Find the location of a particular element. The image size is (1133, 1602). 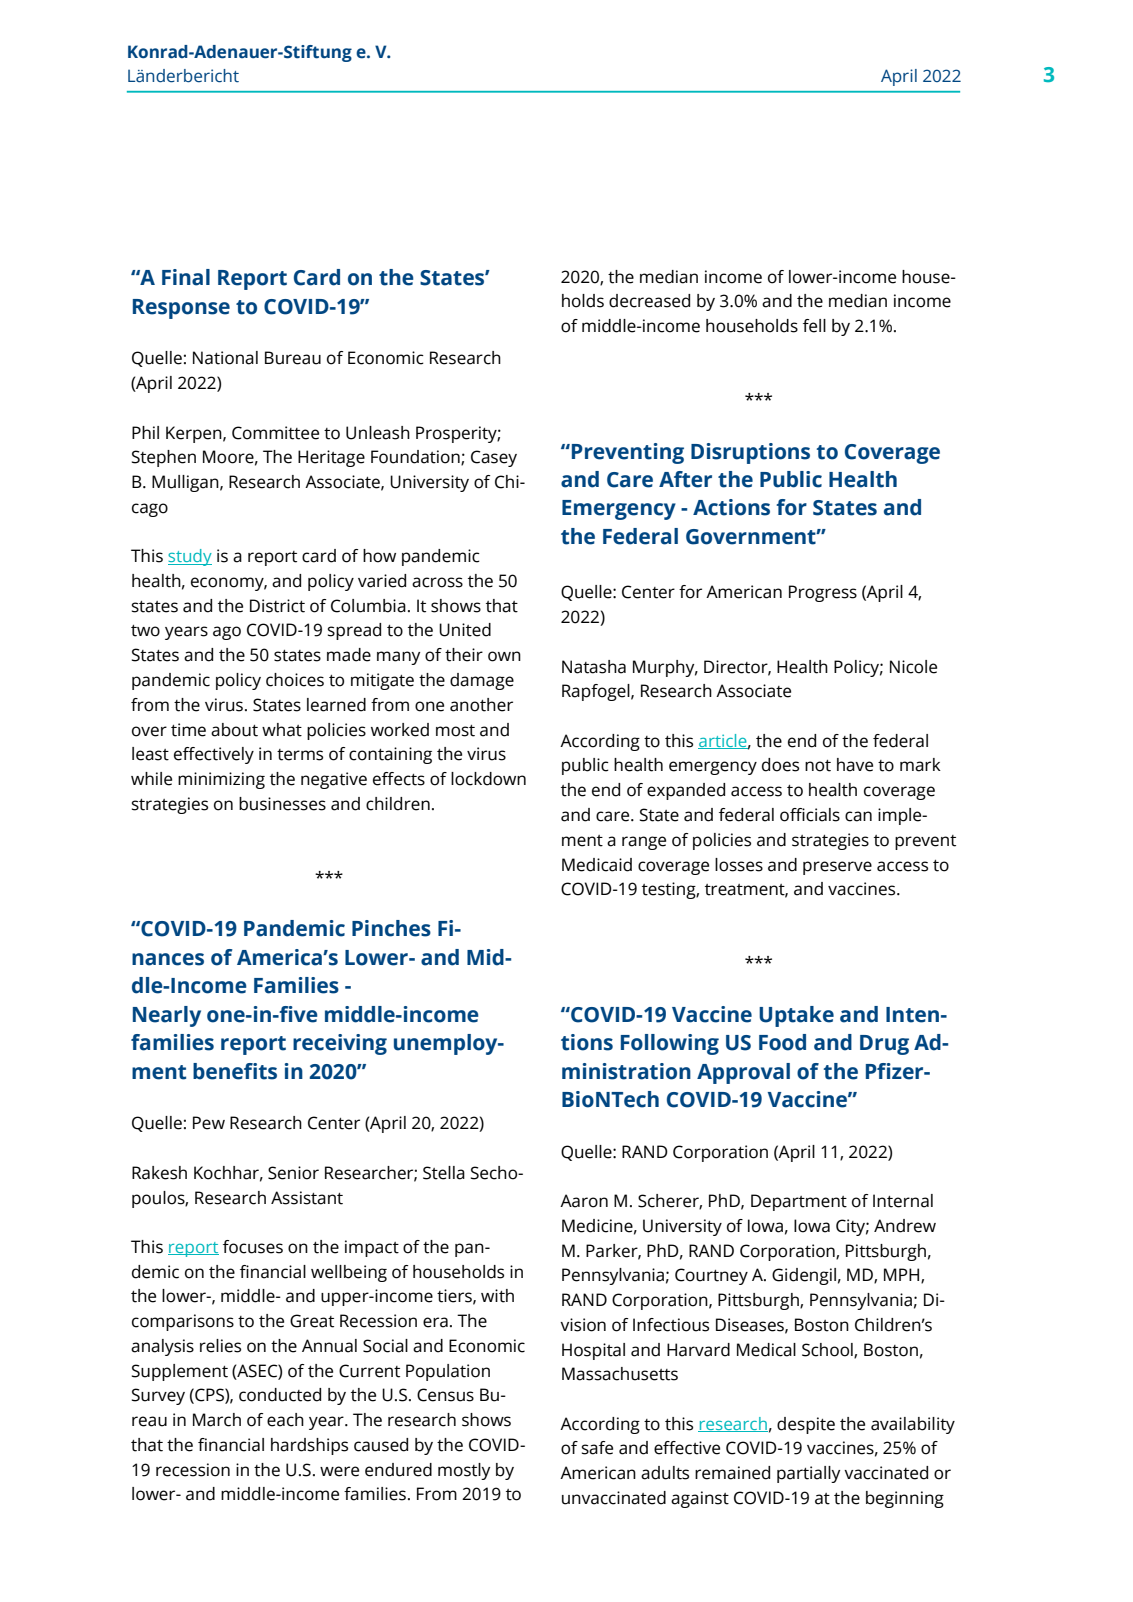

Medicaid is located at coordinates (597, 865).
